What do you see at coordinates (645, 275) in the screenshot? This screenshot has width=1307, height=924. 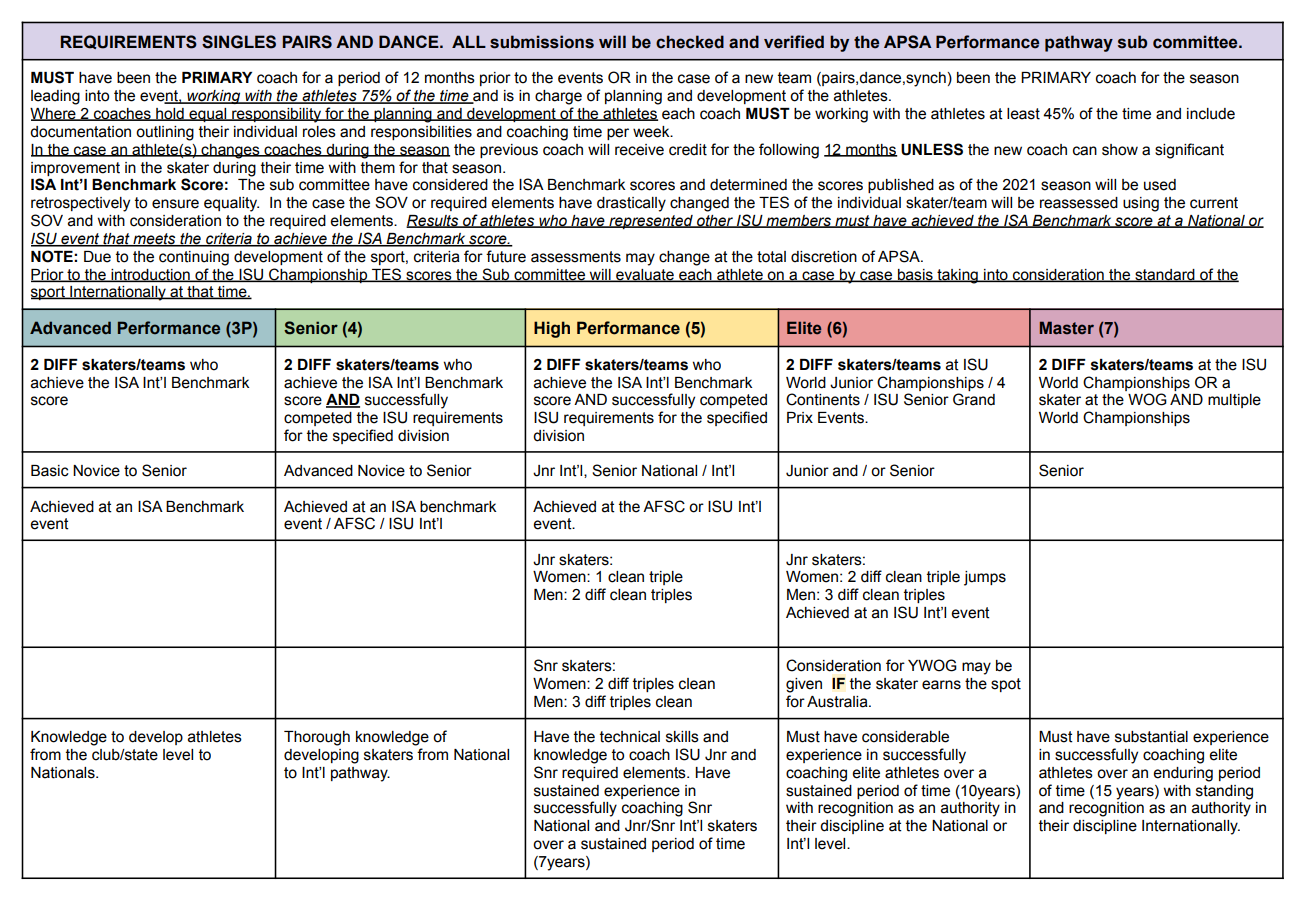 I see `evaluate` at bounding box center [645, 275].
